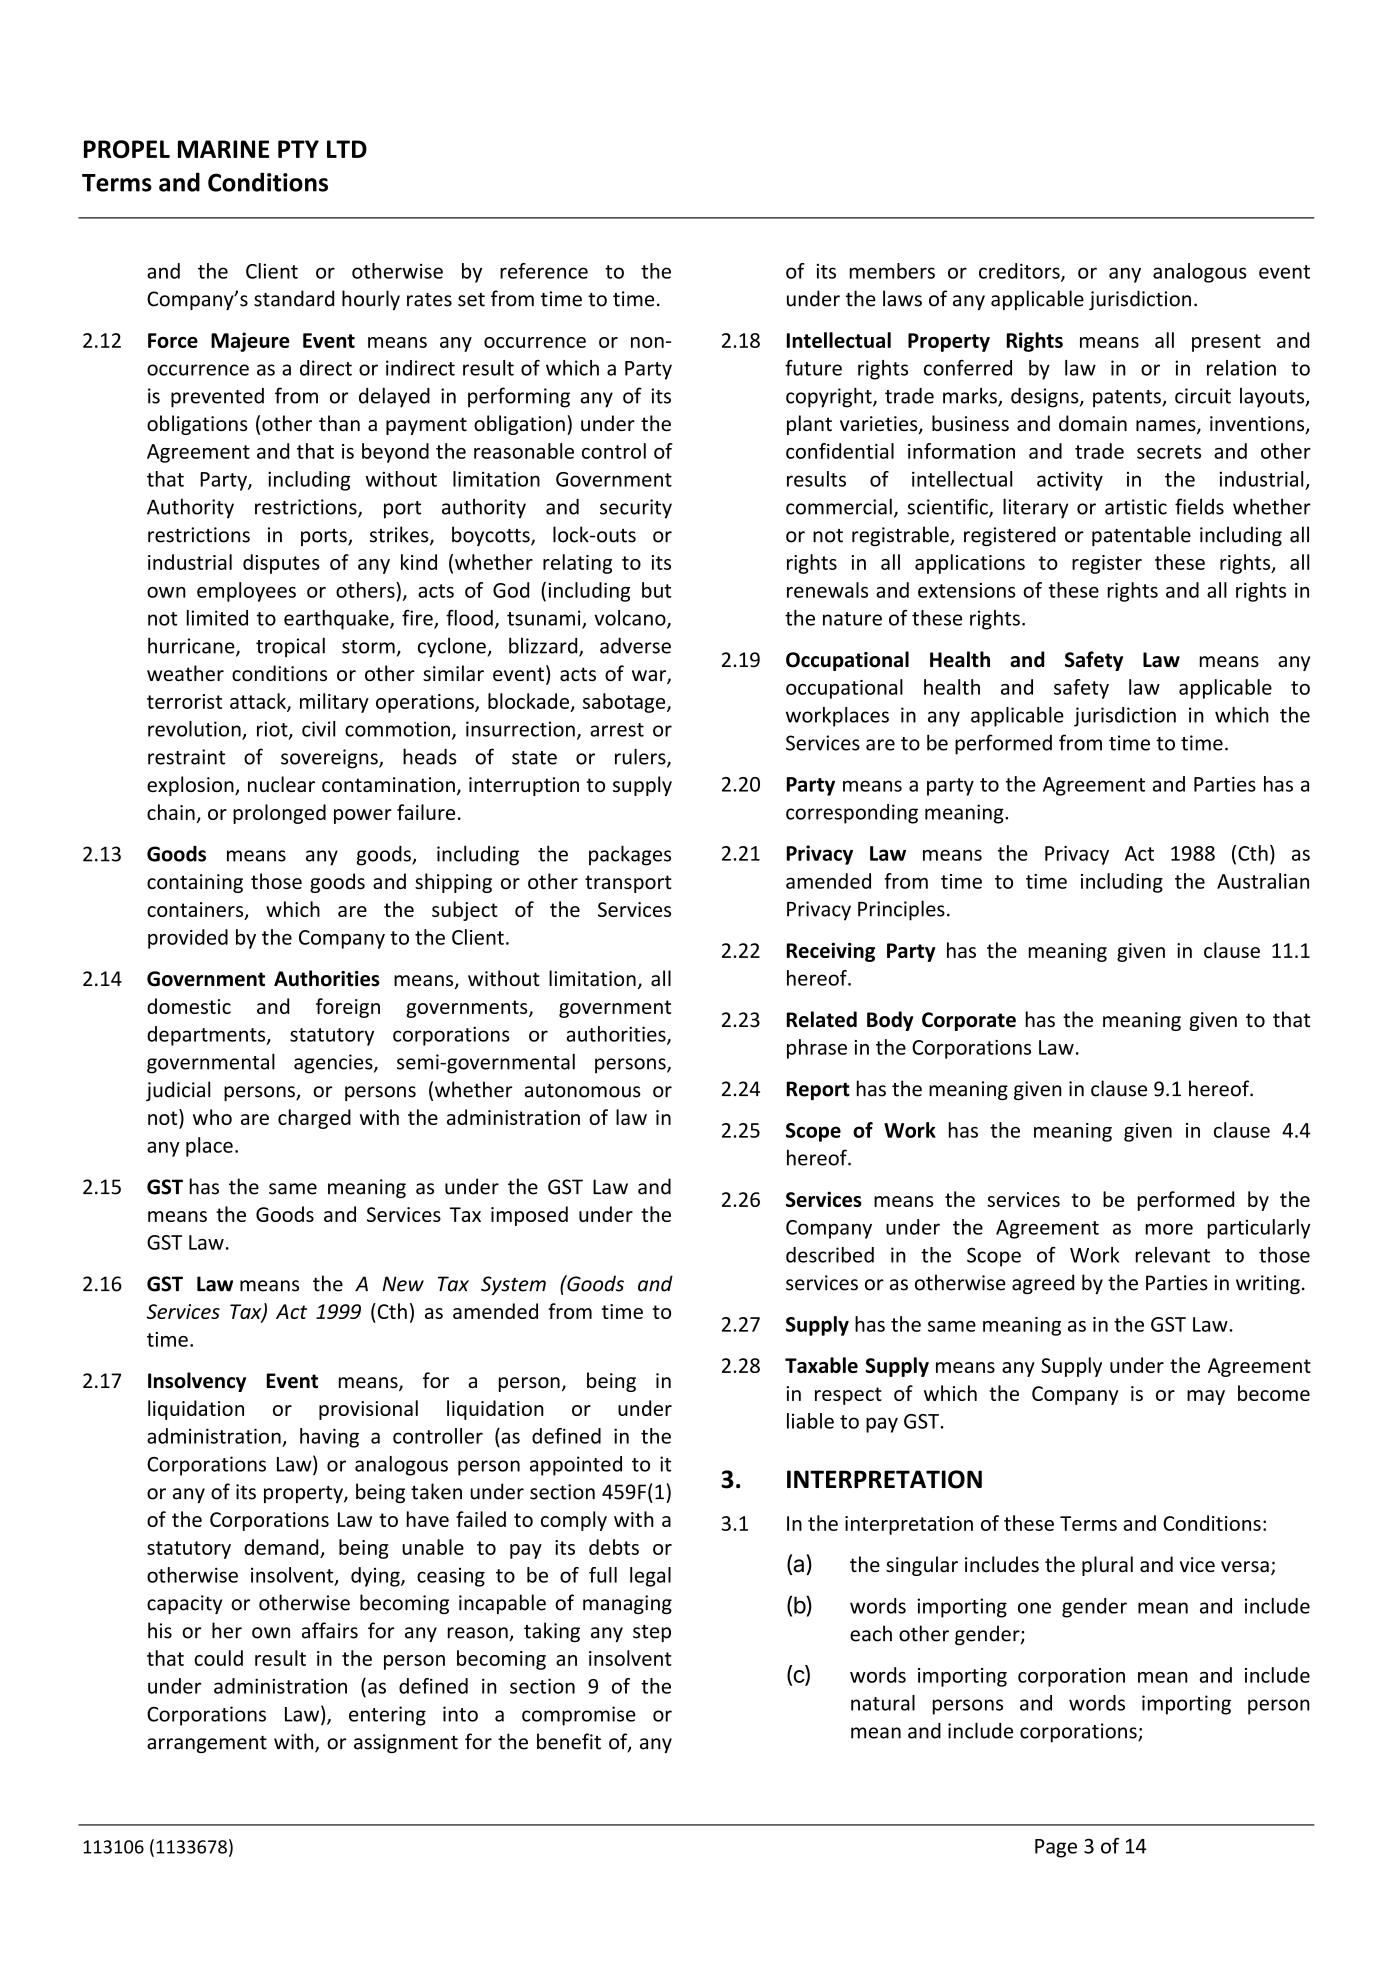 Image resolution: width=1393 pixels, height=1970 pixels. What do you see at coordinates (569, 1741) in the screenshot?
I see `benefit` at bounding box center [569, 1741].
